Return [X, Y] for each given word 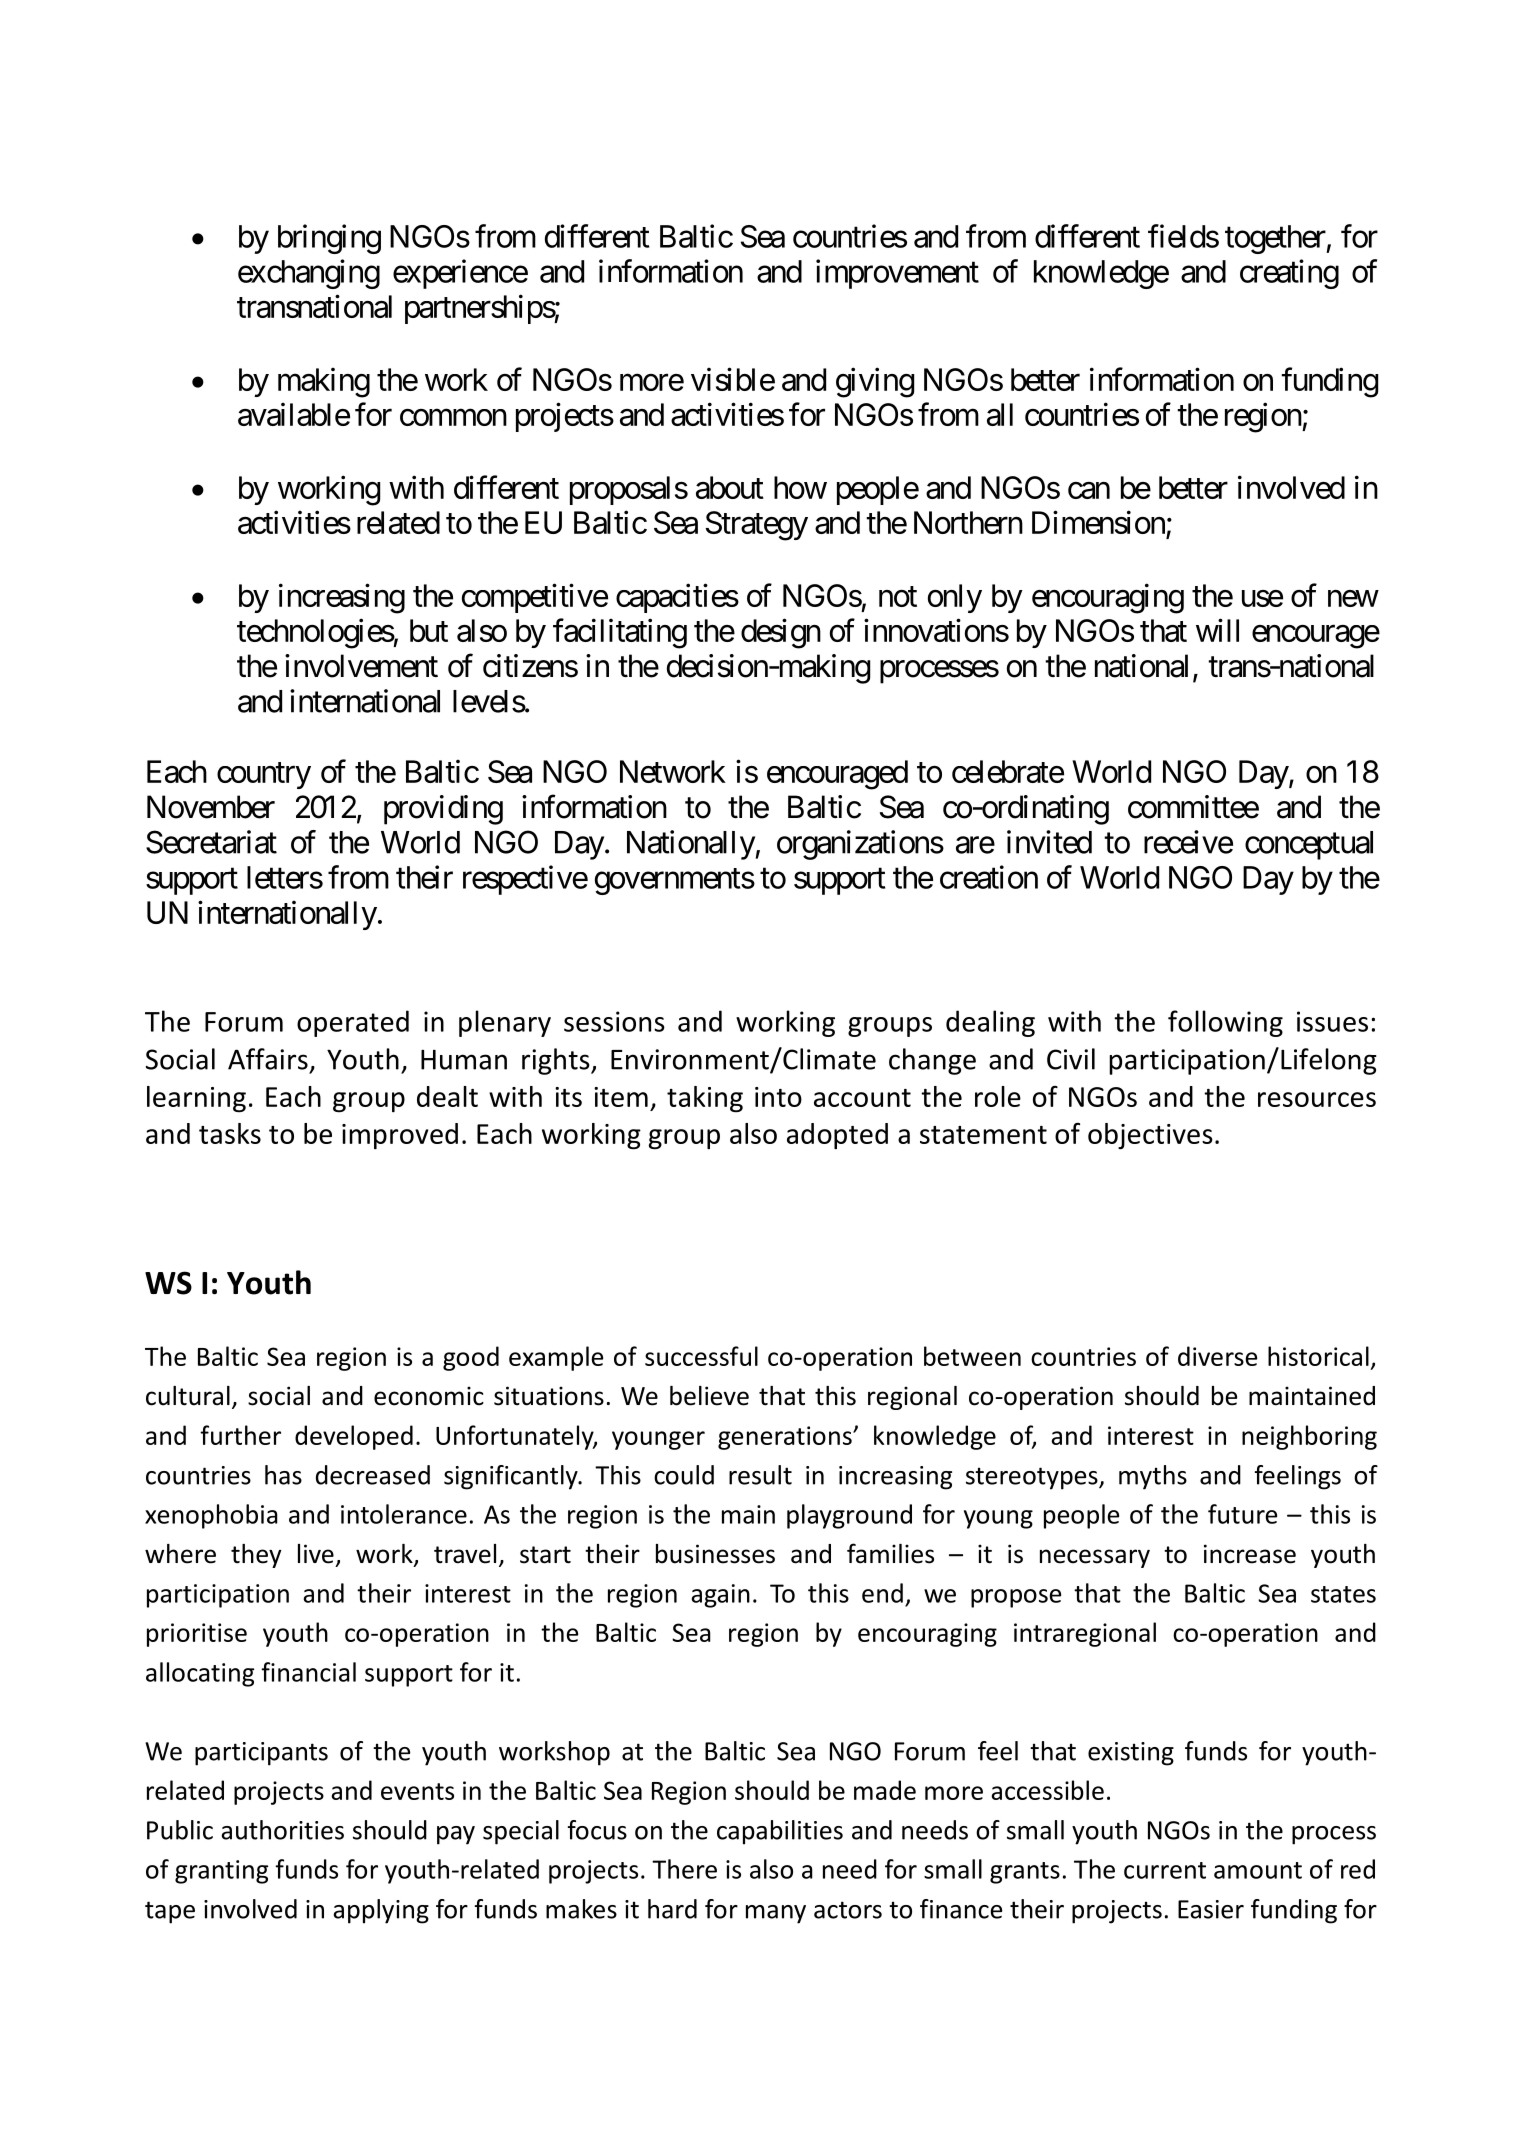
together [1276, 239]
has [283, 1475]
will [1217, 630]
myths [1153, 1477]
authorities [282, 1830]
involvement [361, 666]
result [760, 1475]
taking [705, 1099]
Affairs [268, 1059]
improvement [897, 274]
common [453, 417]
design [781, 633]
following [1225, 1023]
